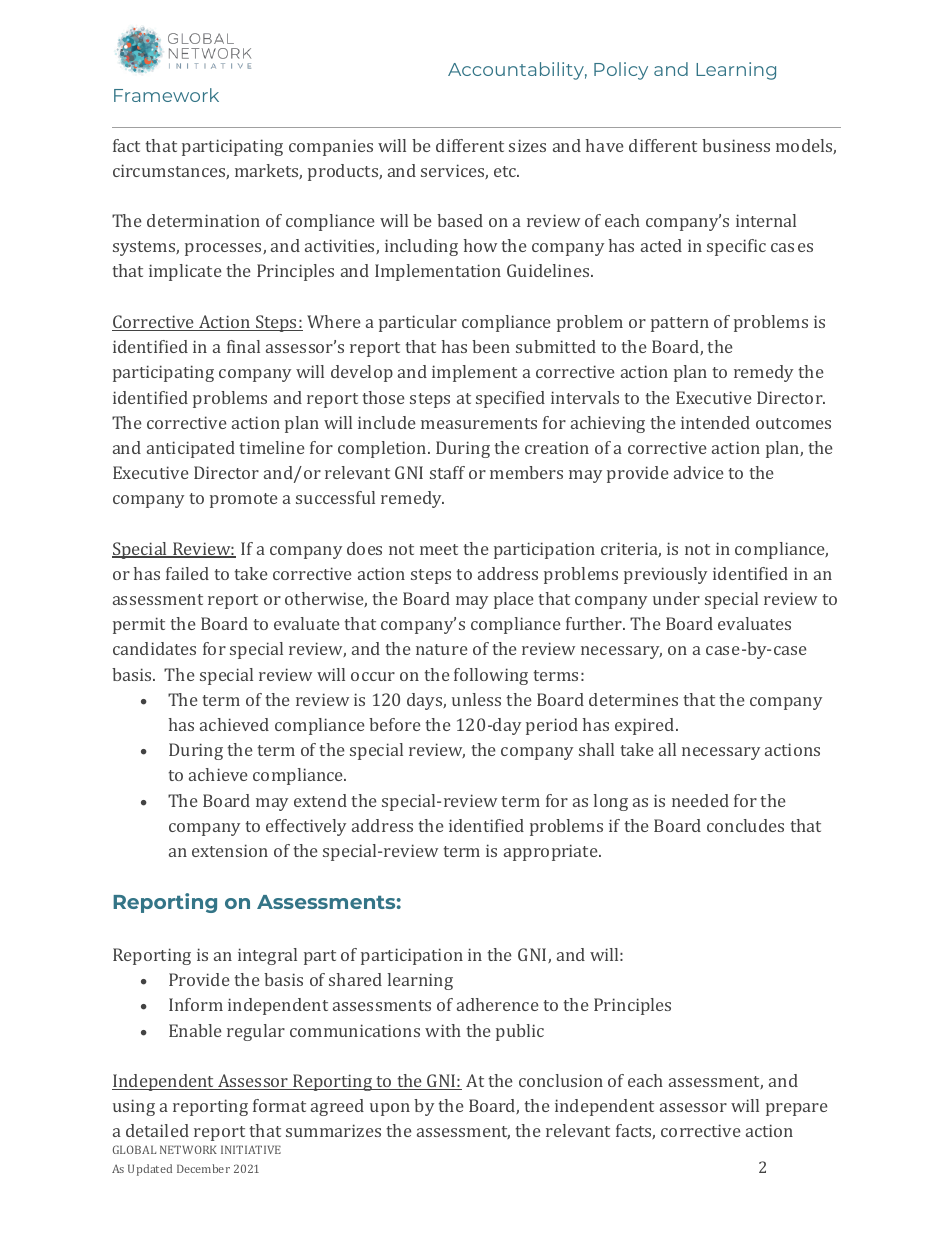 The image size is (952, 1233). What do you see at coordinates (442, 649) in the screenshot?
I see `nature` at bounding box center [442, 649].
